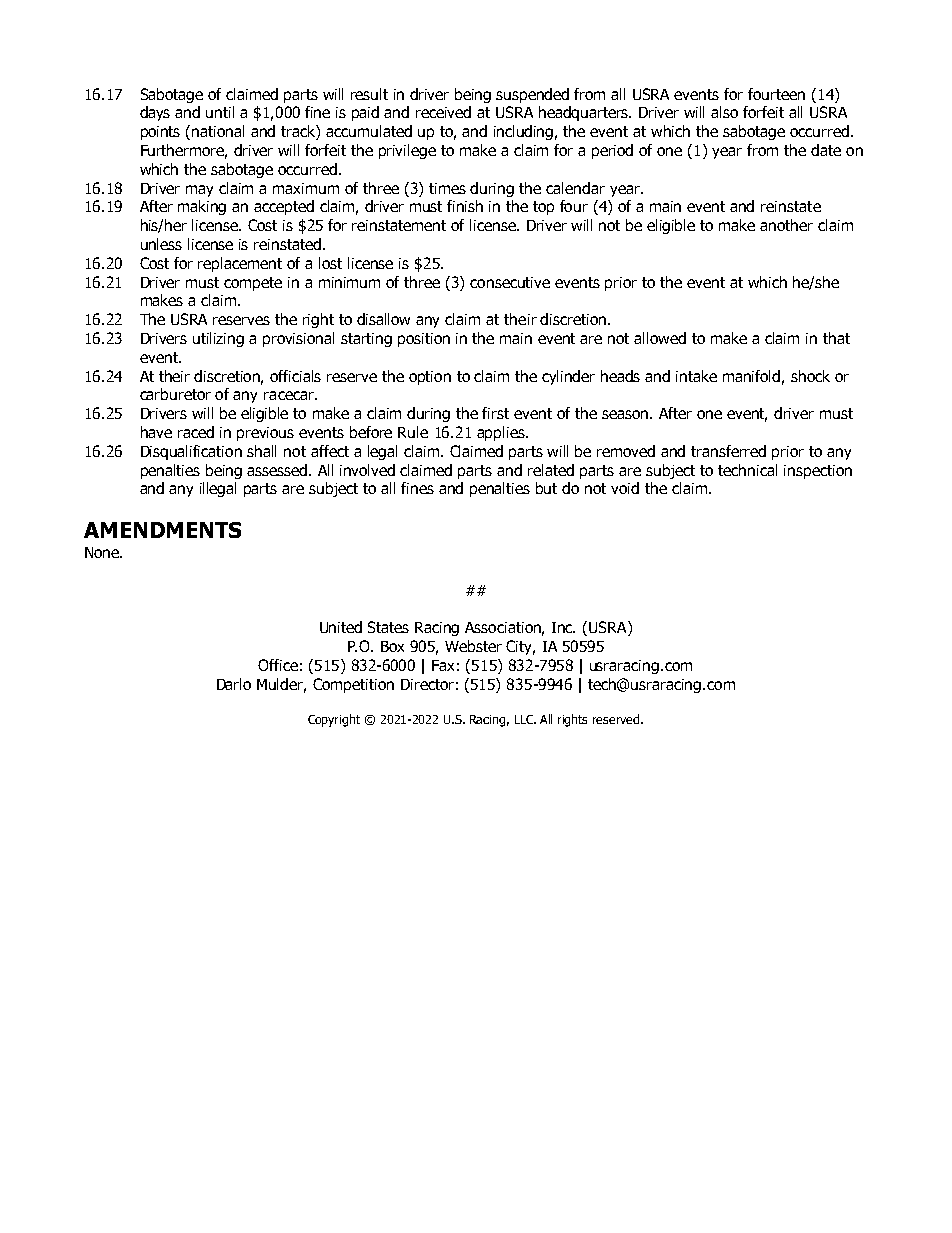 The image size is (952, 1233). Describe the element at coordinates (220, 112) in the image. I see `until` at that location.
